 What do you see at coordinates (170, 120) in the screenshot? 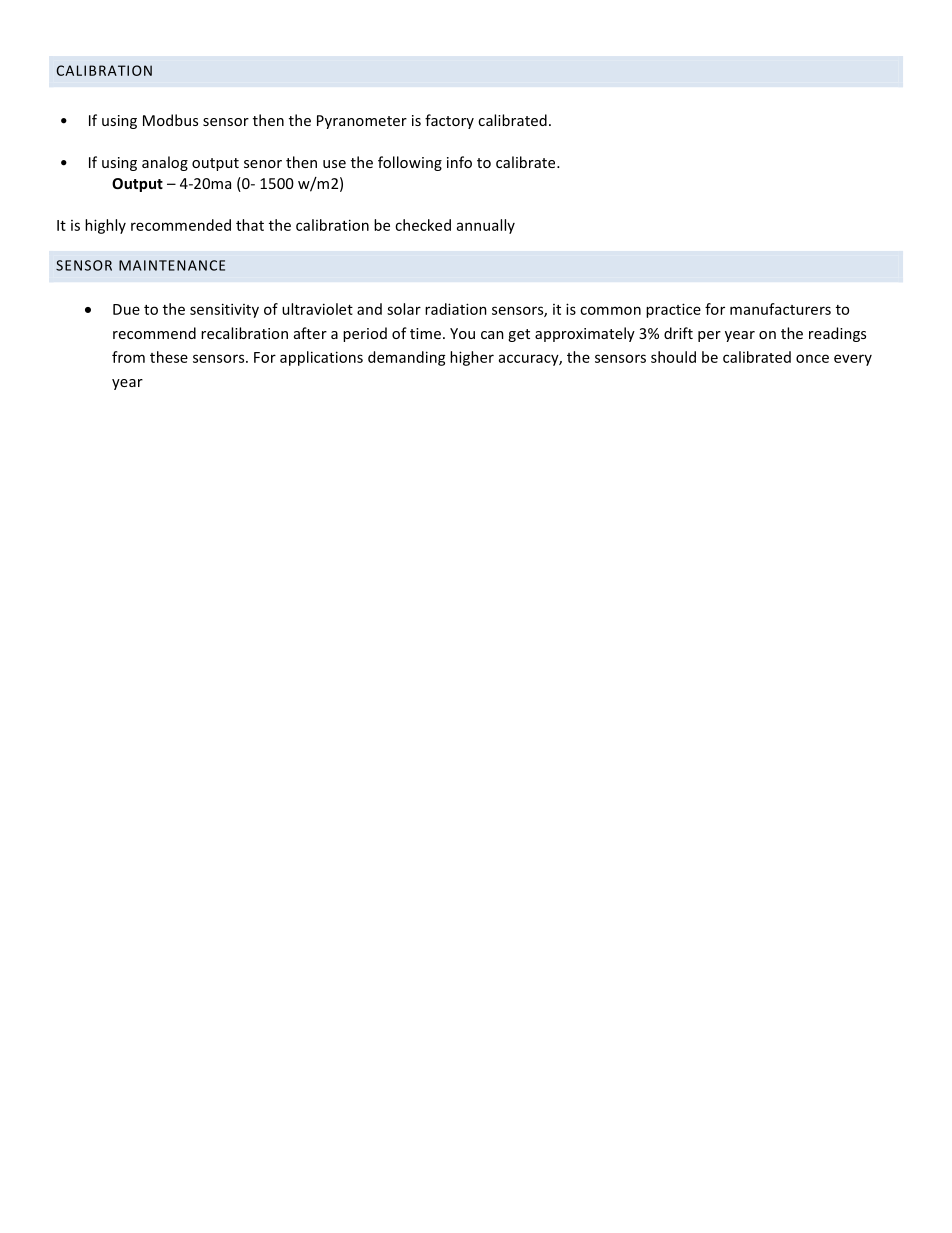
I see `Modbus` at bounding box center [170, 120].
